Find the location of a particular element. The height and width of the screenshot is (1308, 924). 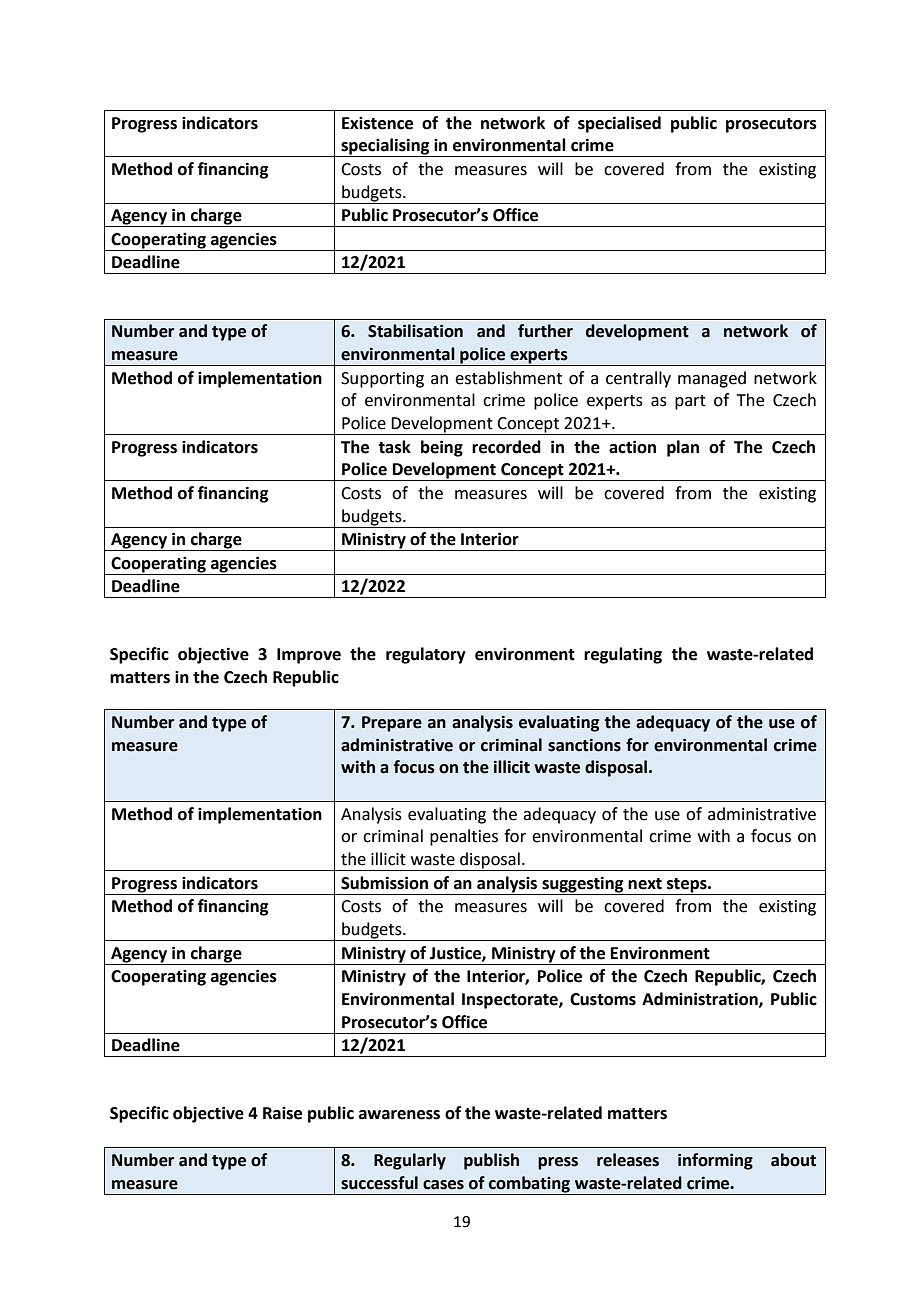

Improve is located at coordinates (309, 656).
